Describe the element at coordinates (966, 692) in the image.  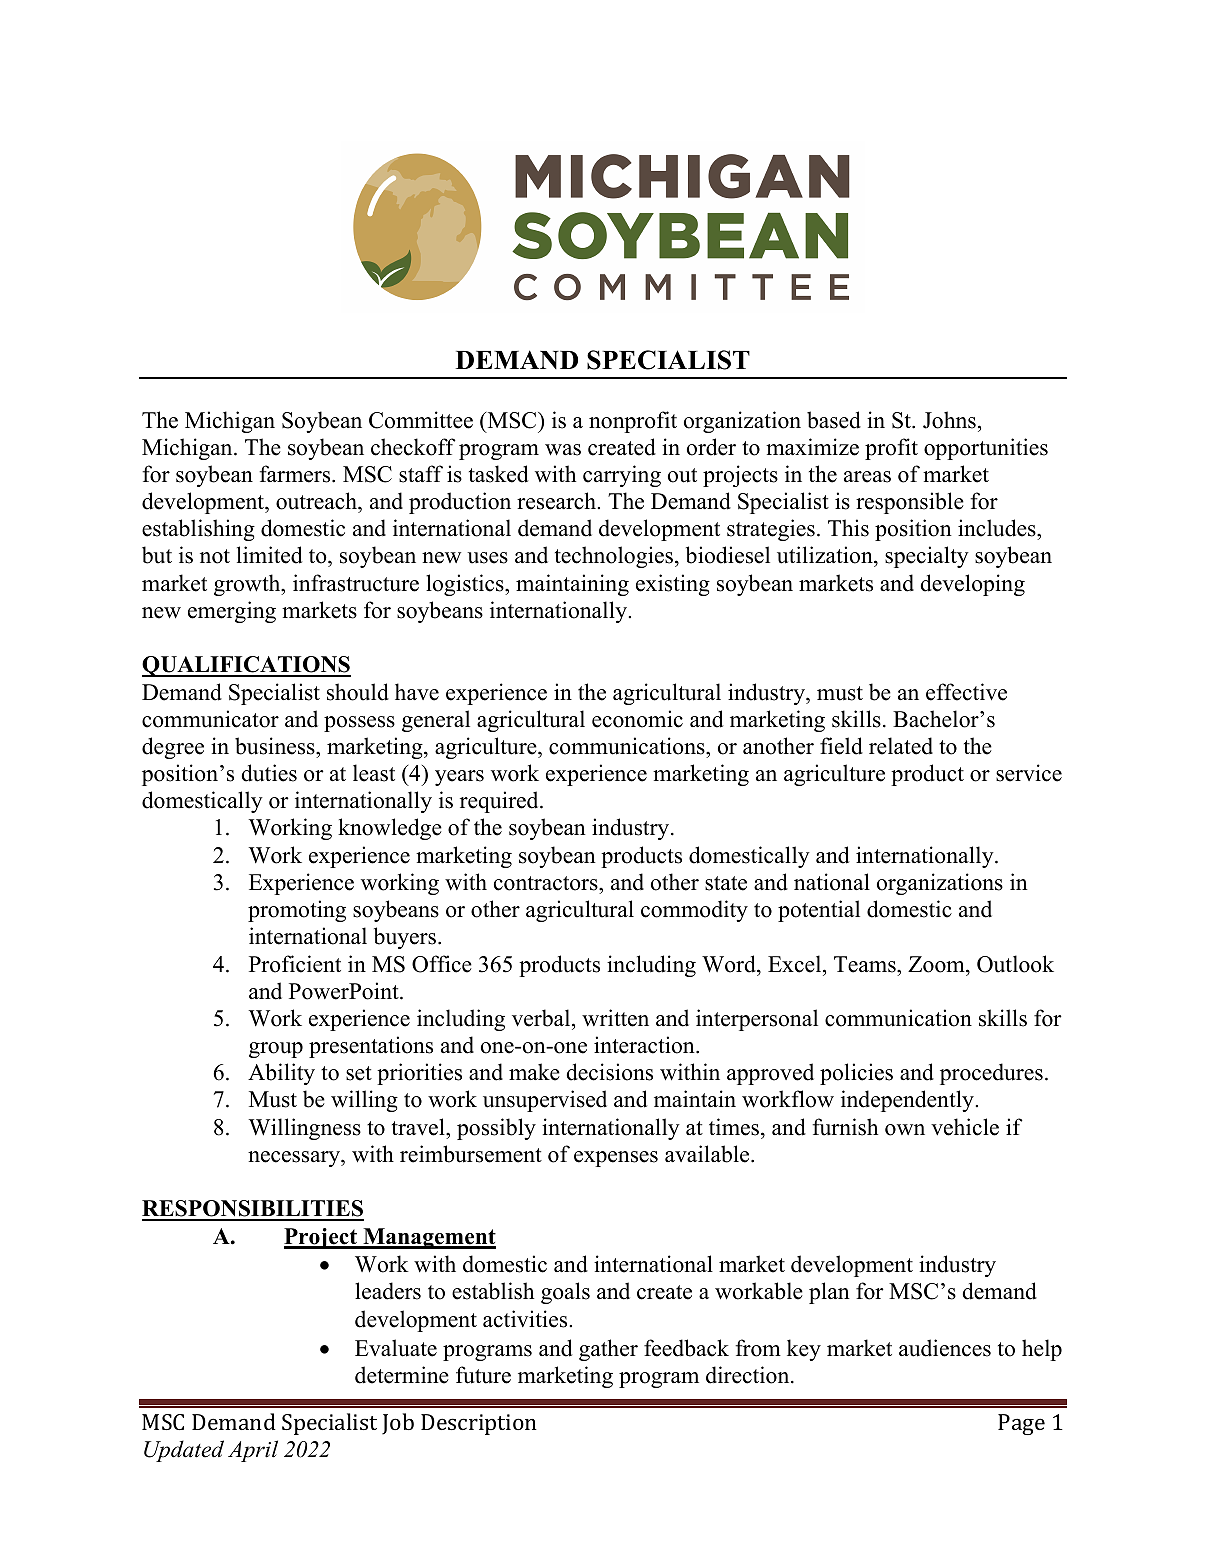
I see `effective` at that location.
